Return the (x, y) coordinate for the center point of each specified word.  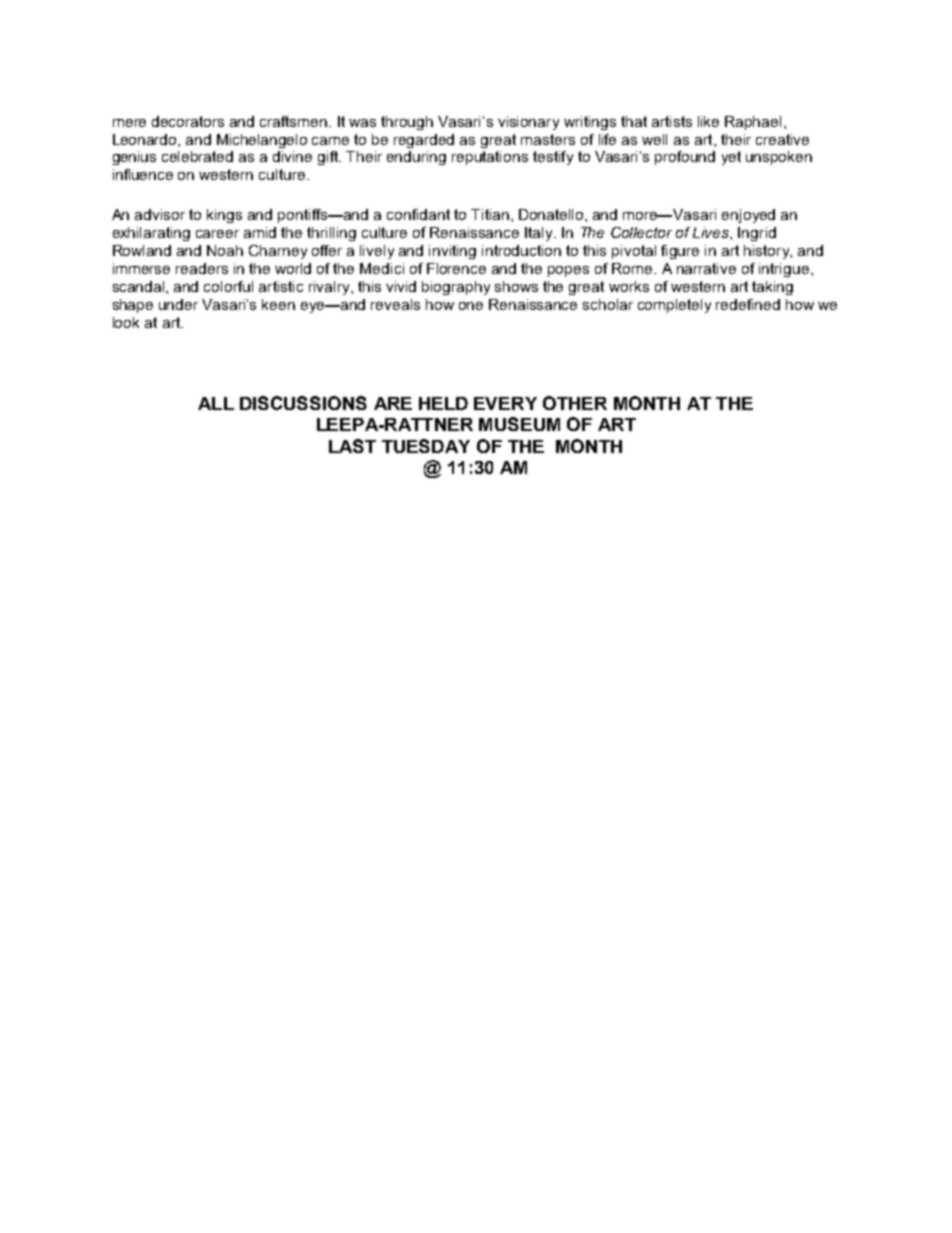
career (217, 234)
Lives (712, 232)
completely (674, 306)
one (471, 306)
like (708, 121)
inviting (452, 252)
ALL (216, 403)
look (126, 322)
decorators (188, 121)
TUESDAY (426, 446)
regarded (424, 141)
